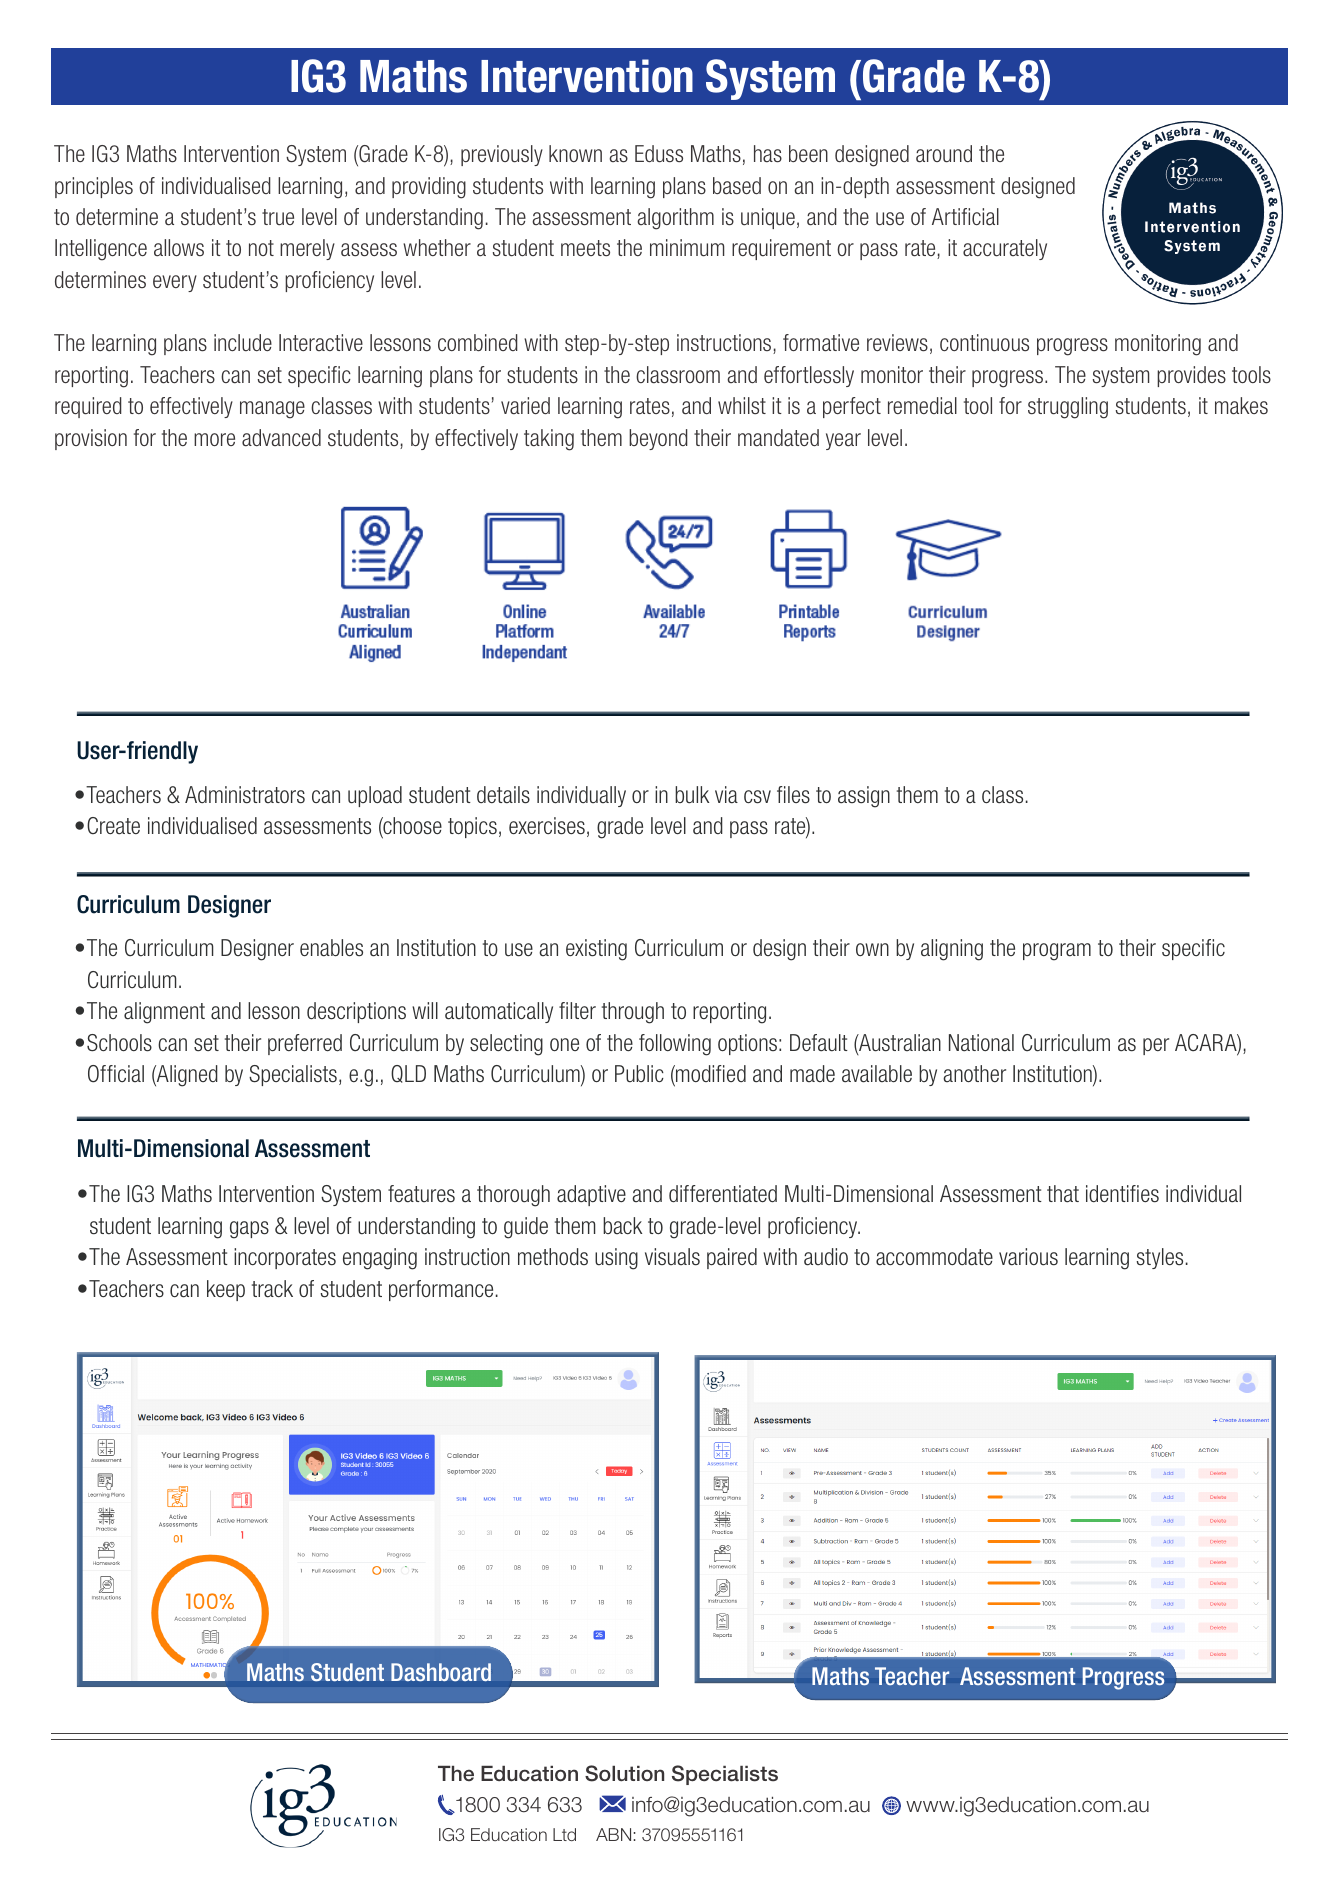  I want to click on ABN, so click(615, 1834).
